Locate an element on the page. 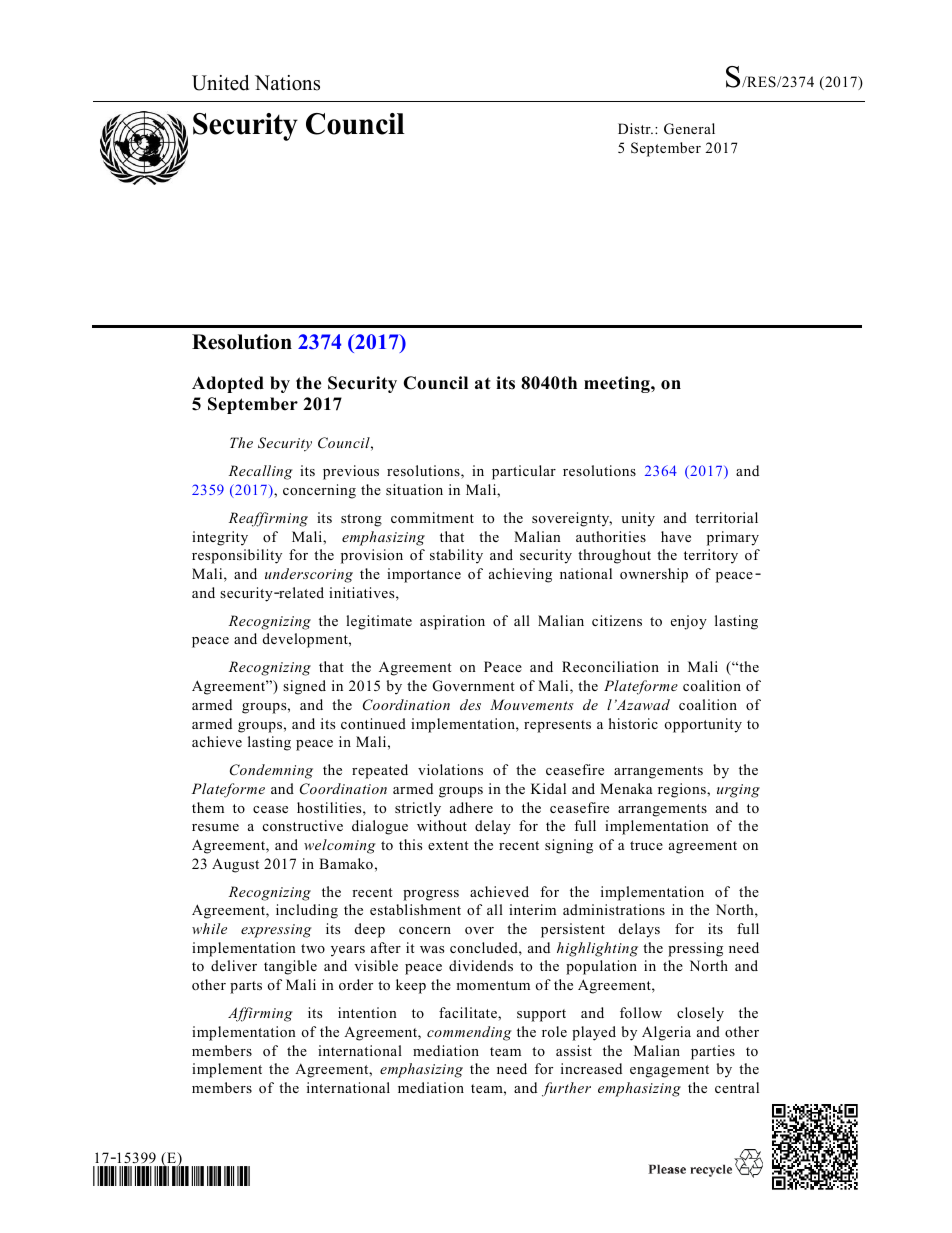  General is located at coordinates (689, 129).
